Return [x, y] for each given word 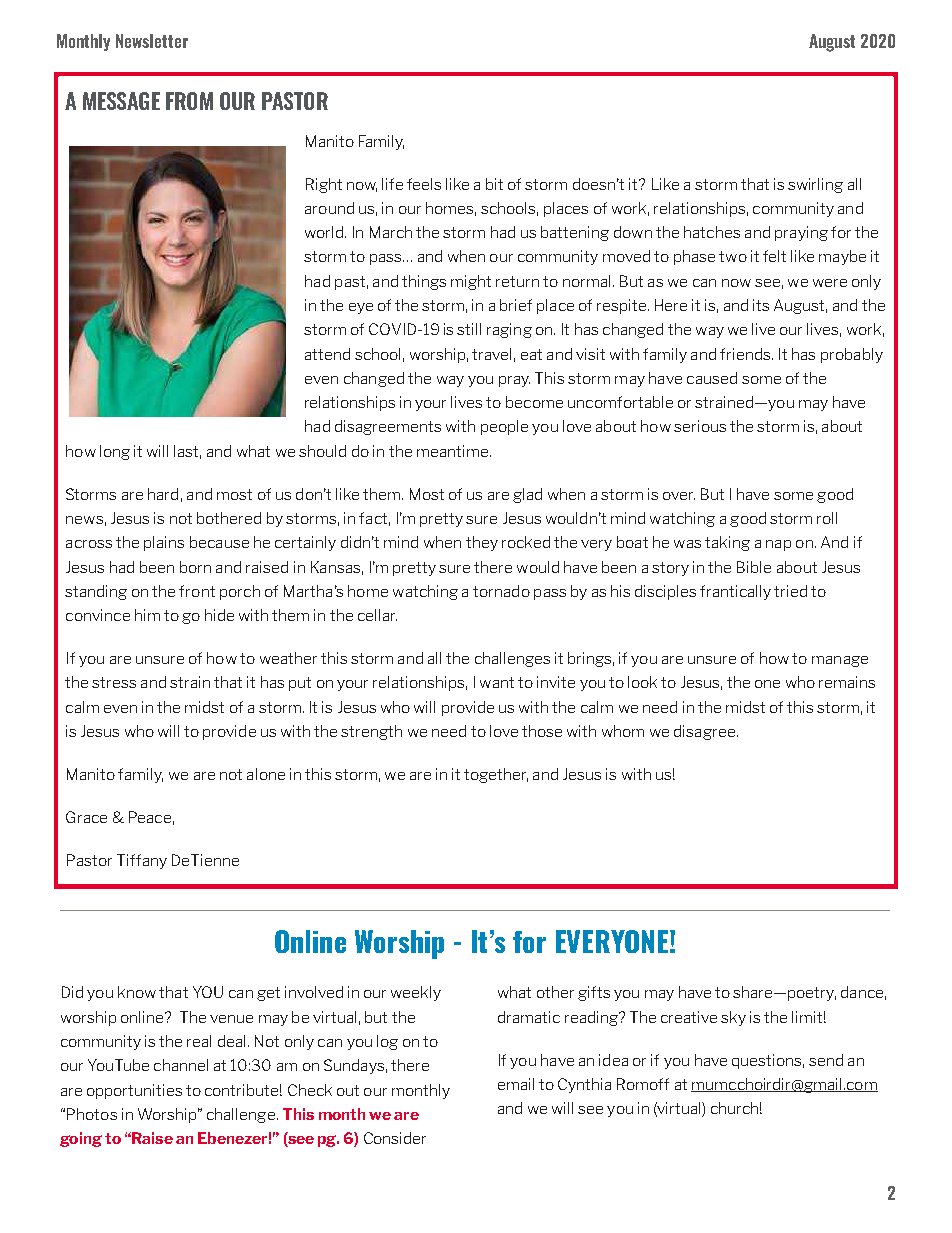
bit [494, 184]
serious [700, 426]
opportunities [134, 1091]
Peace [150, 817]
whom [623, 731]
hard [163, 494]
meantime [454, 451]
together [496, 775]
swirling [815, 185]
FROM [189, 101]
